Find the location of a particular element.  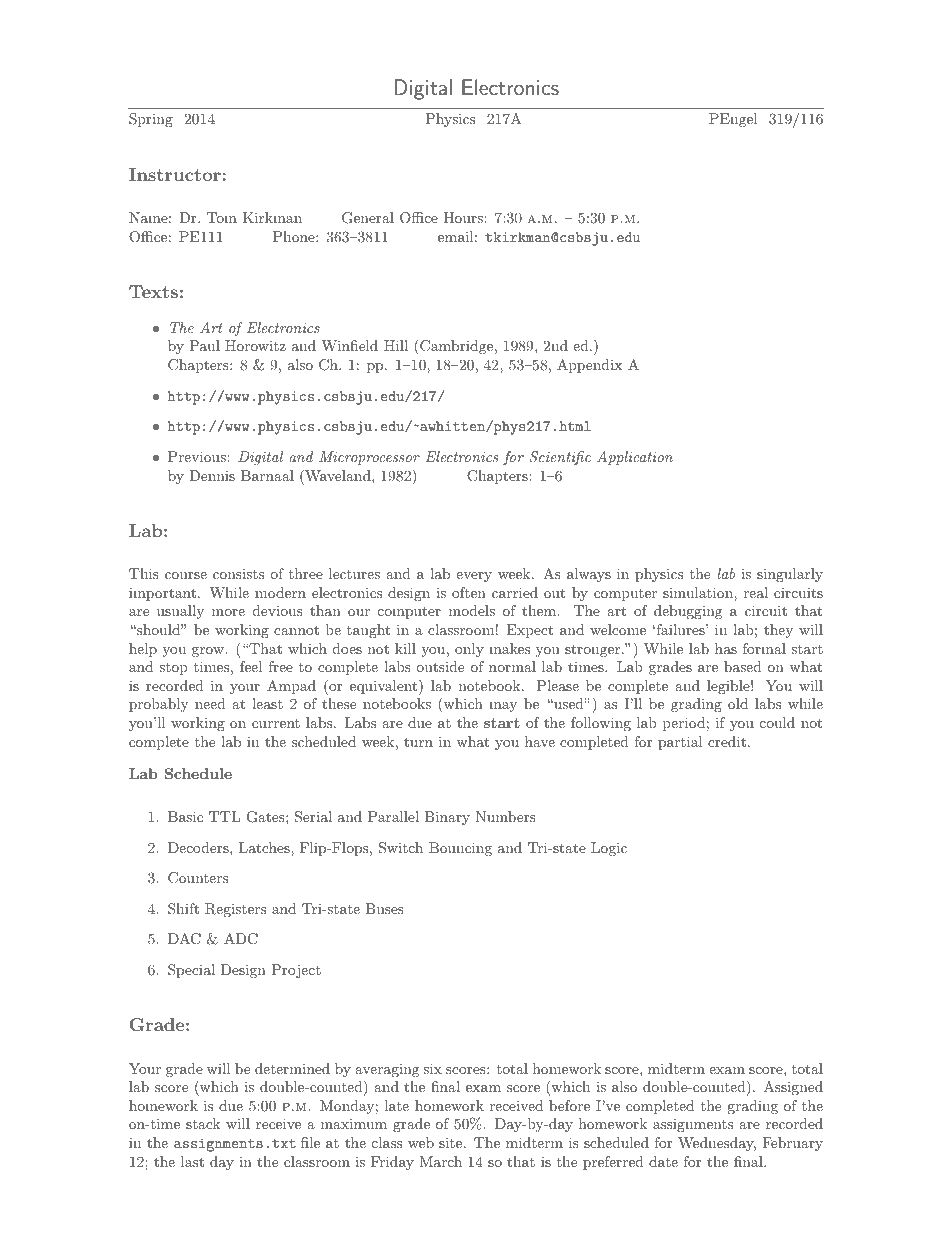

stack is located at coordinates (203, 1123).
